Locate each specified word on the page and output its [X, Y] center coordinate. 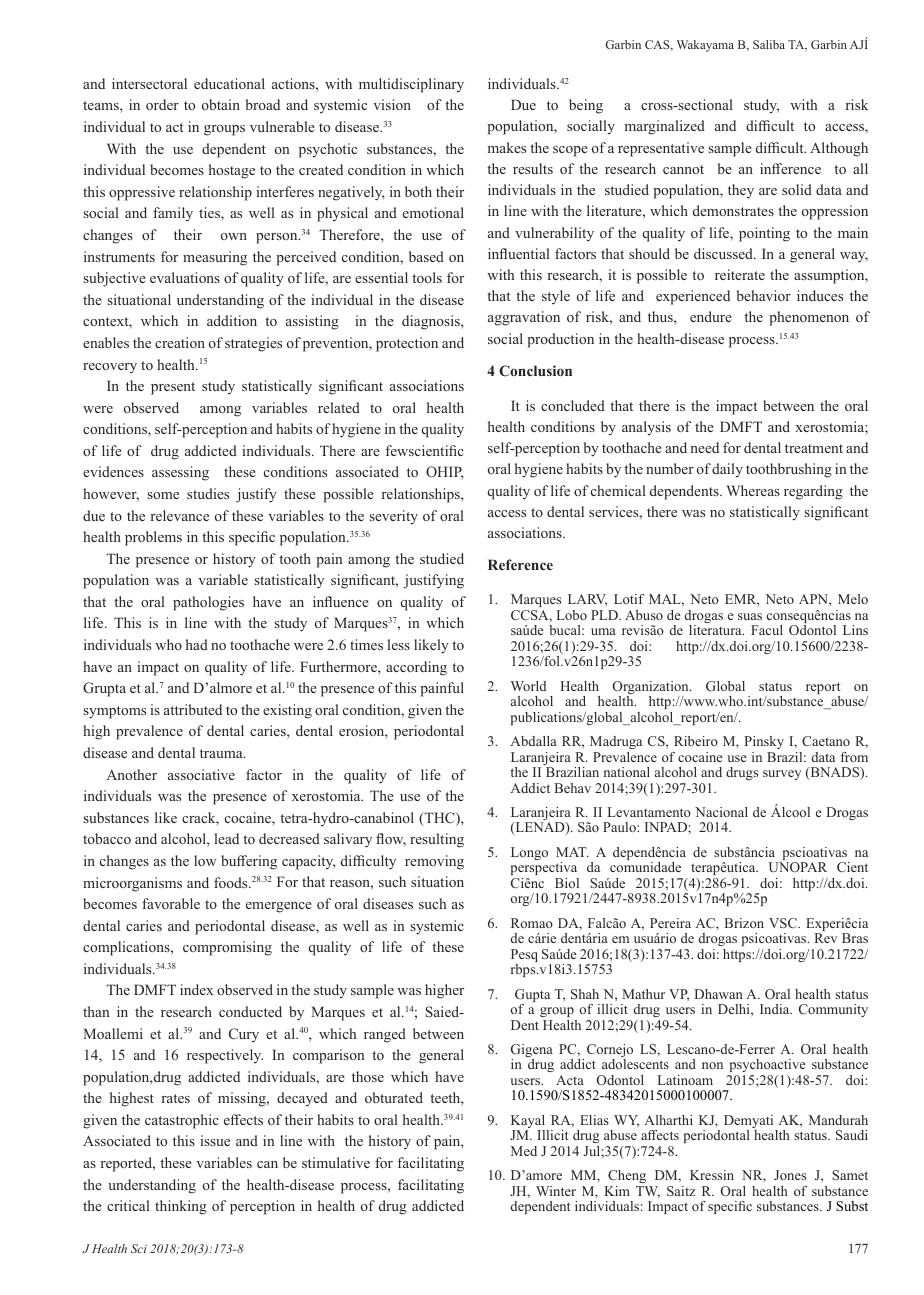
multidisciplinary [411, 85]
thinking [181, 1207]
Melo [853, 599]
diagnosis [432, 322]
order [162, 104]
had [197, 644]
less [399, 644]
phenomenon [809, 318]
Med [524, 1151]
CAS [658, 45]
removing [434, 862]
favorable [171, 903]
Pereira [670, 923]
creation [180, 342]
